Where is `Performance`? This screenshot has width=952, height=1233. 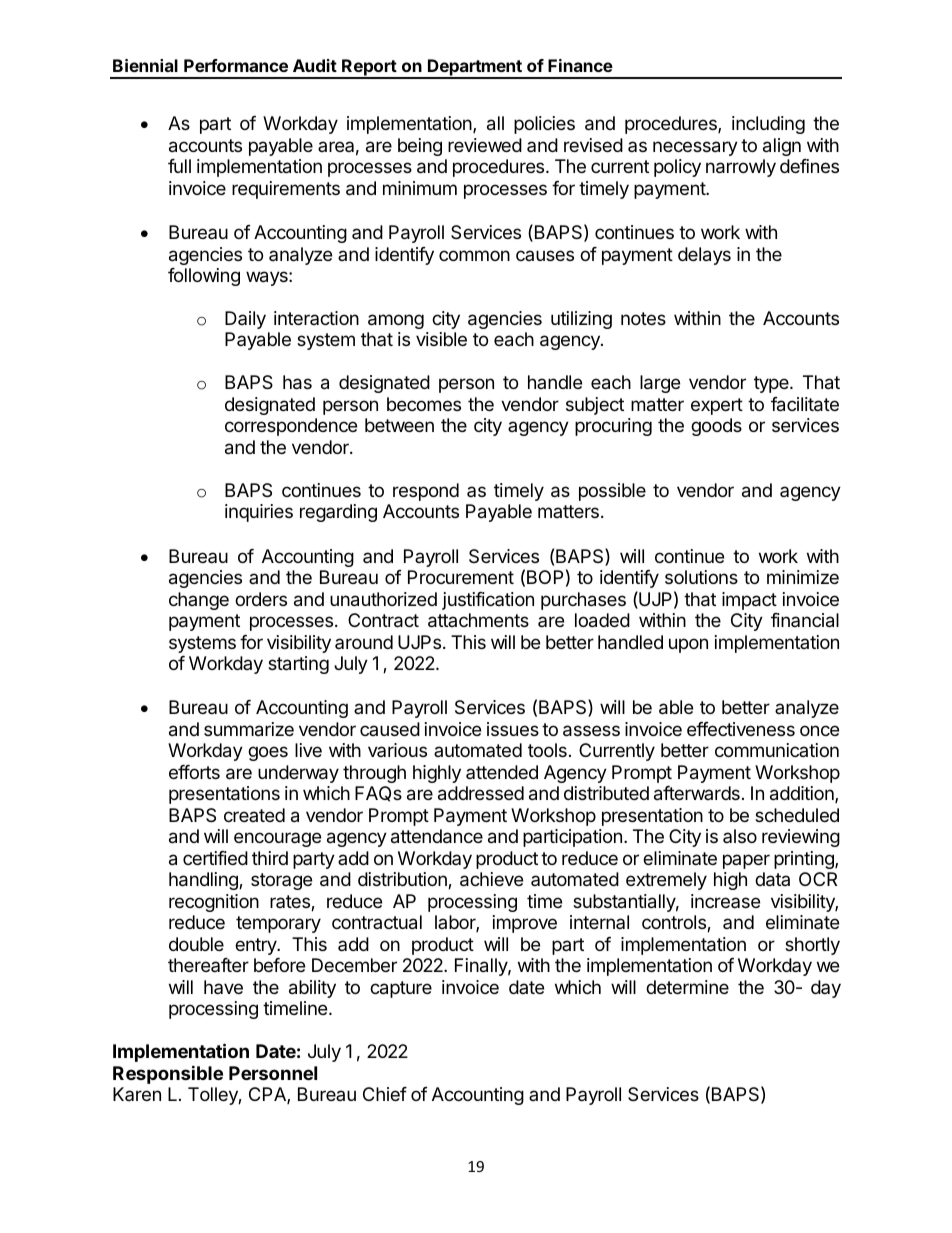 Performance is located at coordinates (236, 65).
